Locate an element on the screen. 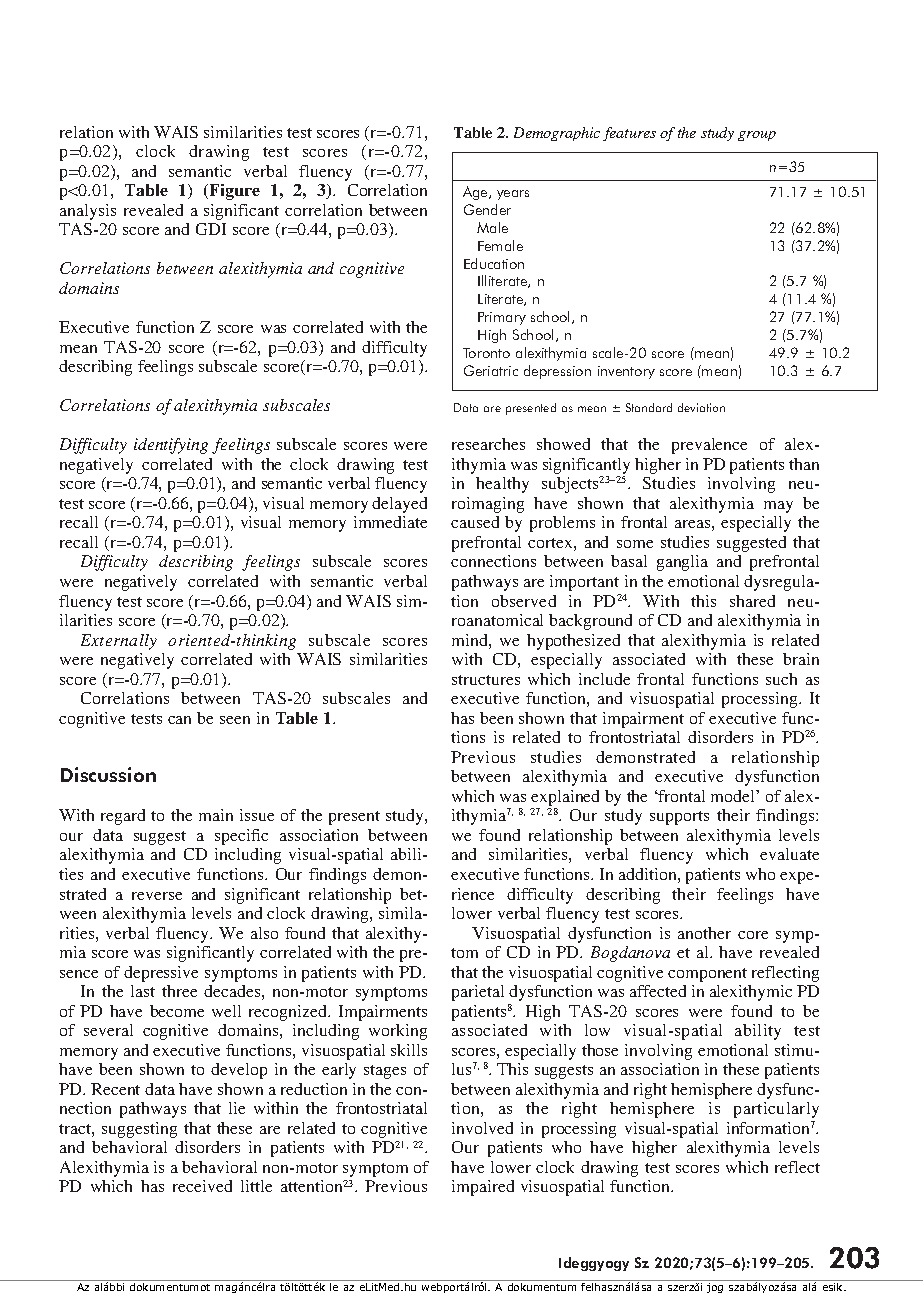 Image resolution: width=924 pixels, height=1294 pixels. may is located at coordinates (778, 507).
